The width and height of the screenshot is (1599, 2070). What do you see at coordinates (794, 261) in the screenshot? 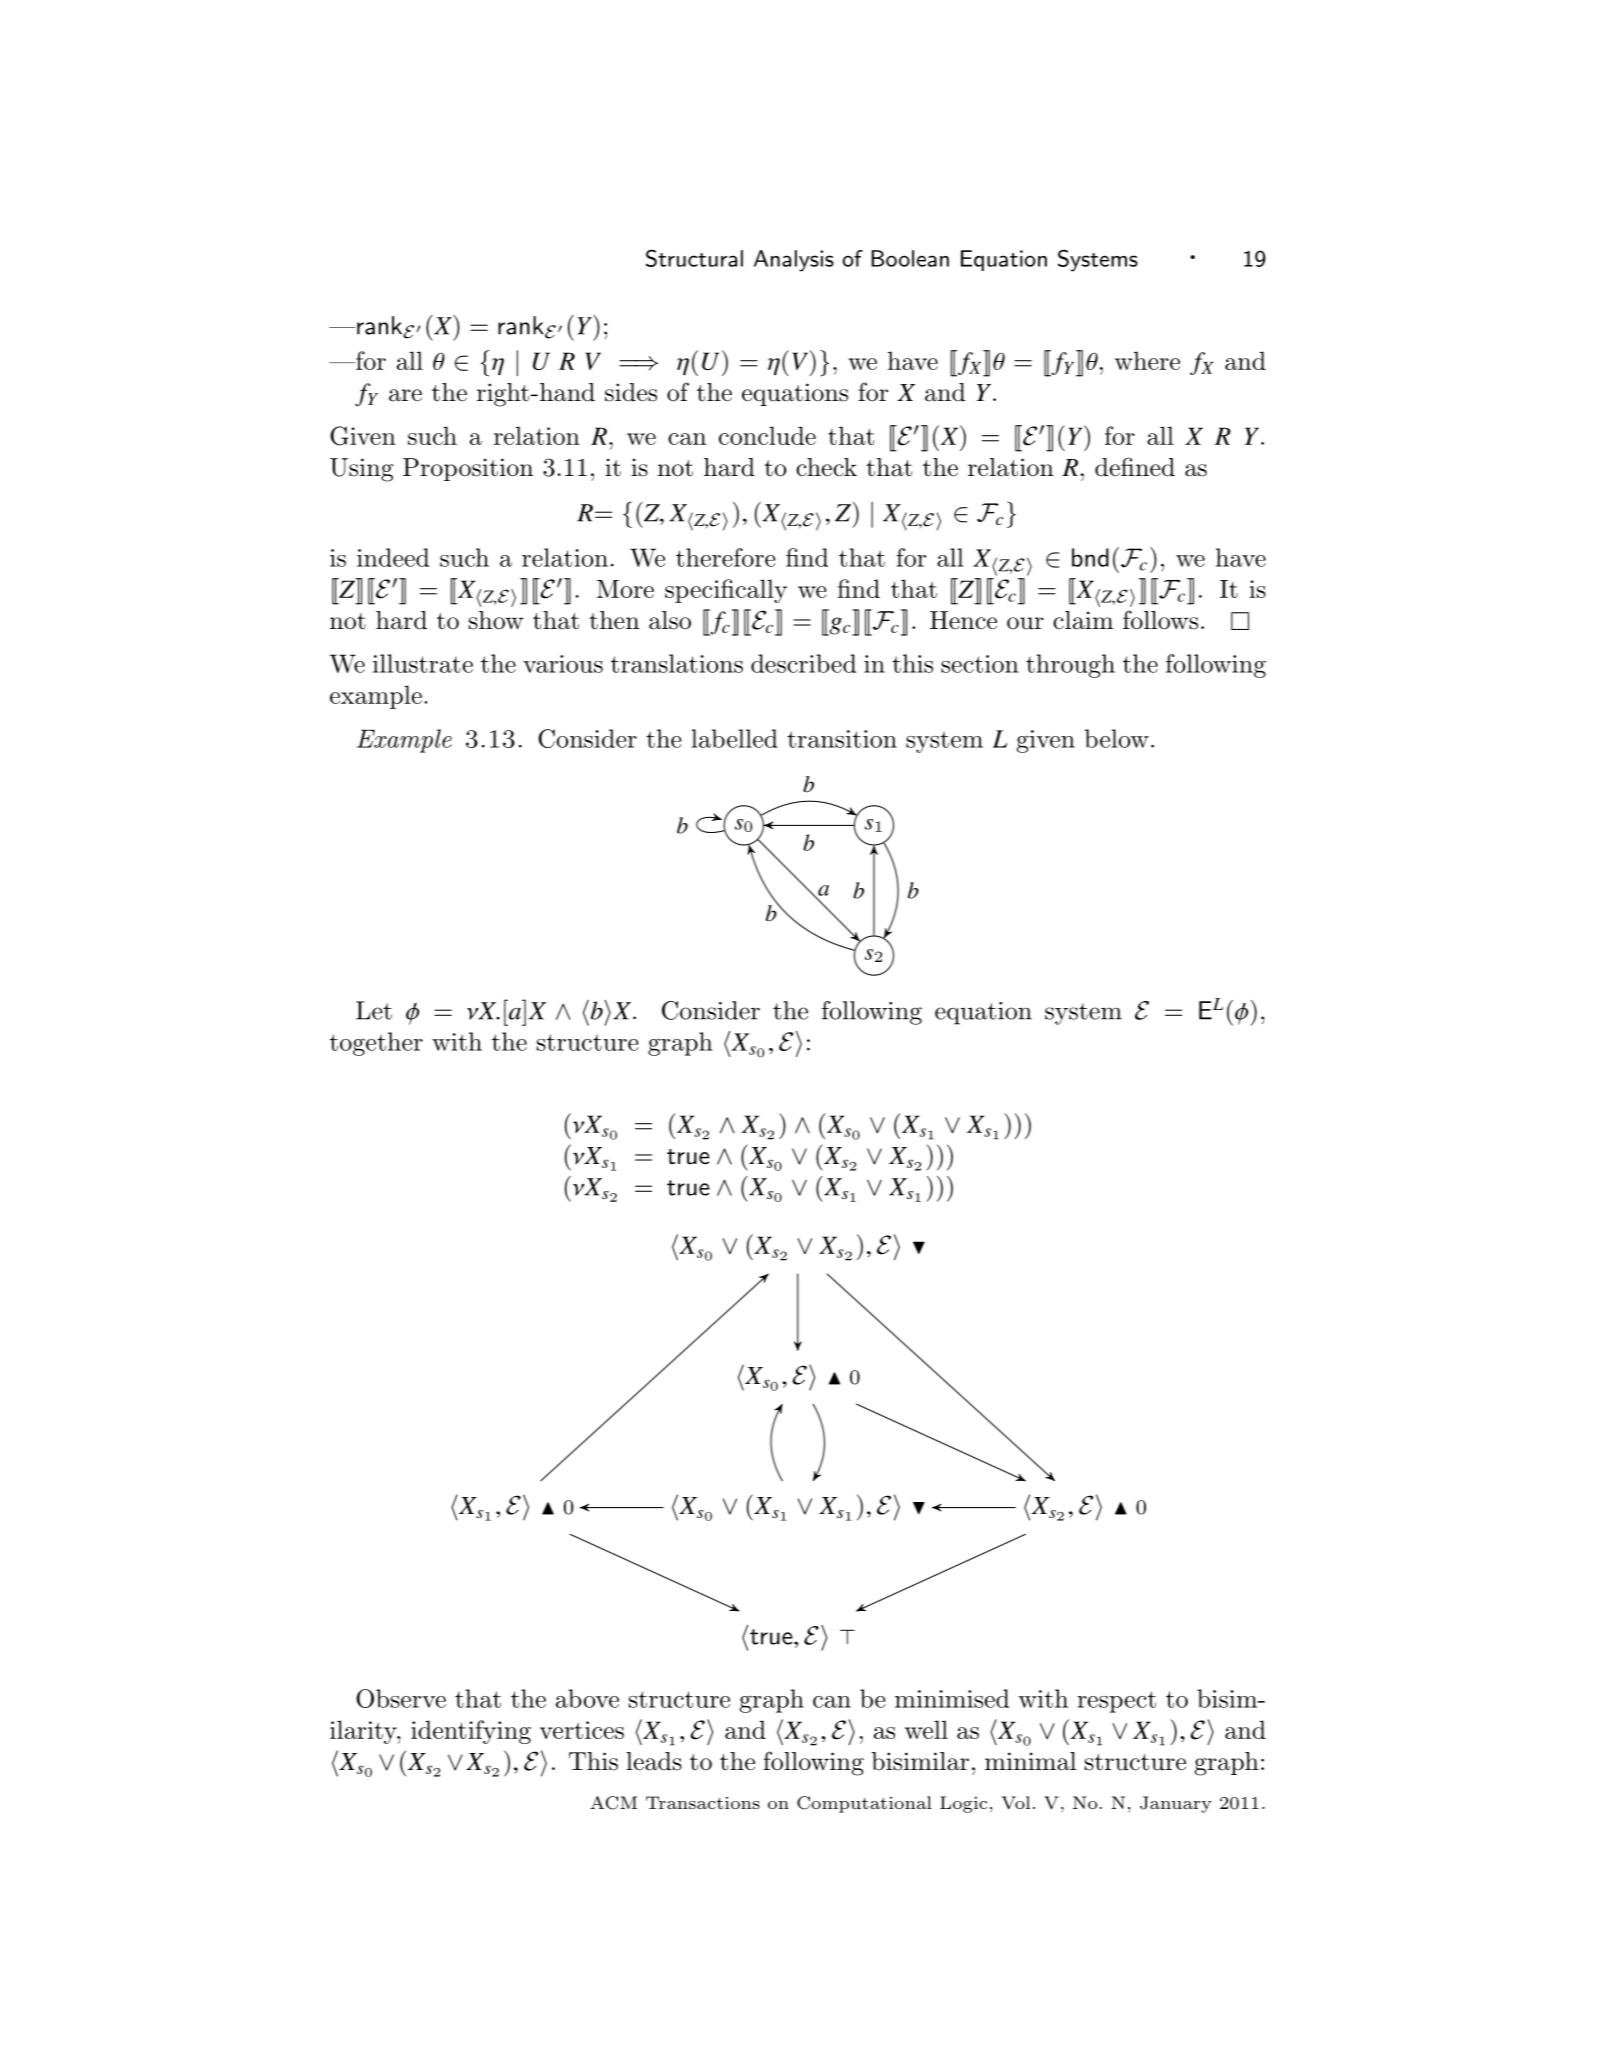
I see `Analysis` at bounding box center [794, 261].
